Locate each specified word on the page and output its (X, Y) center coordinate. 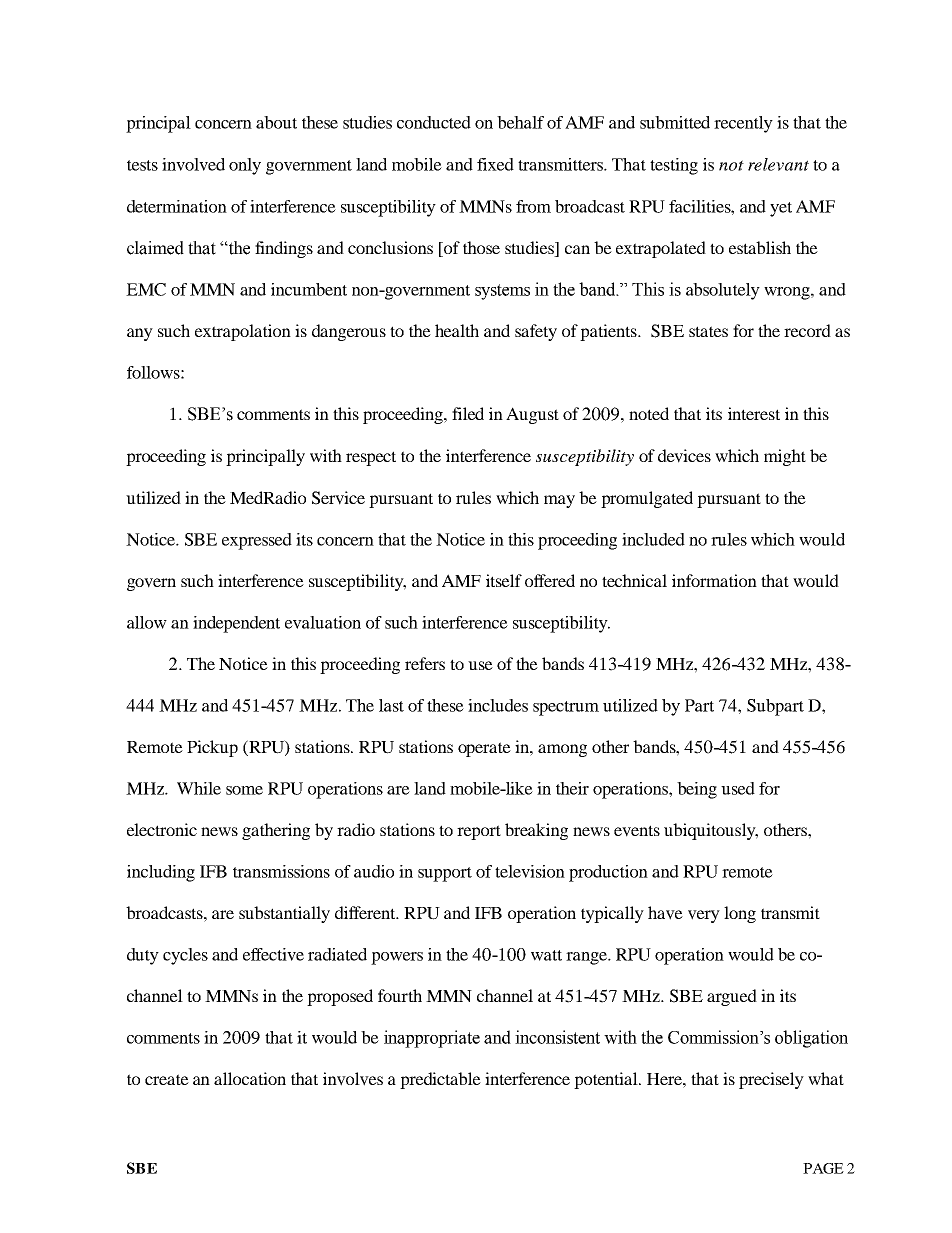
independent (236, 624)
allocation (250, 1078)
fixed (495, 164)
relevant (778, 164)
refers (425, 663)
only (245, 166)
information (714, 580)
